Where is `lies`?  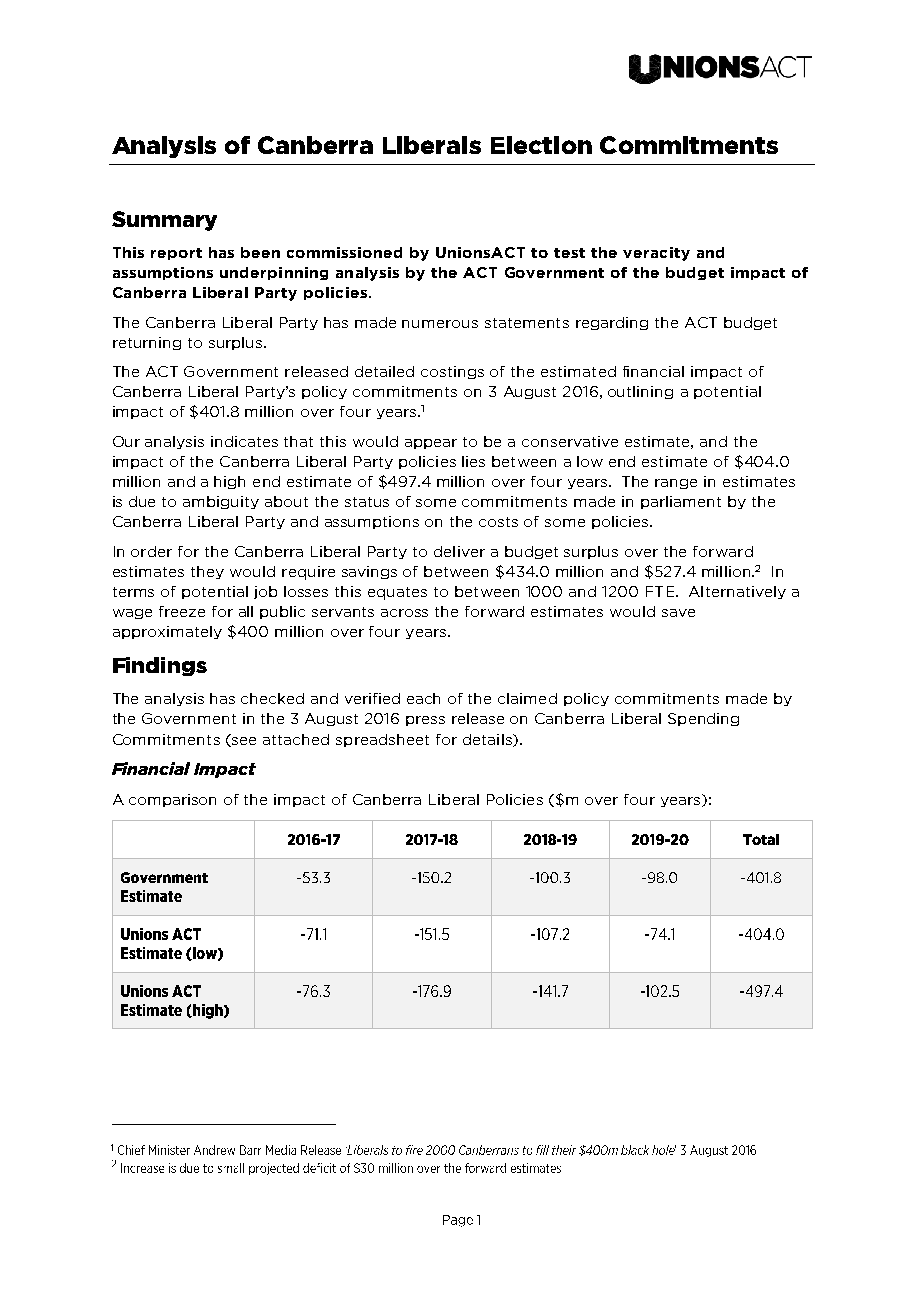 lies is located at coordinates (473, 461).
